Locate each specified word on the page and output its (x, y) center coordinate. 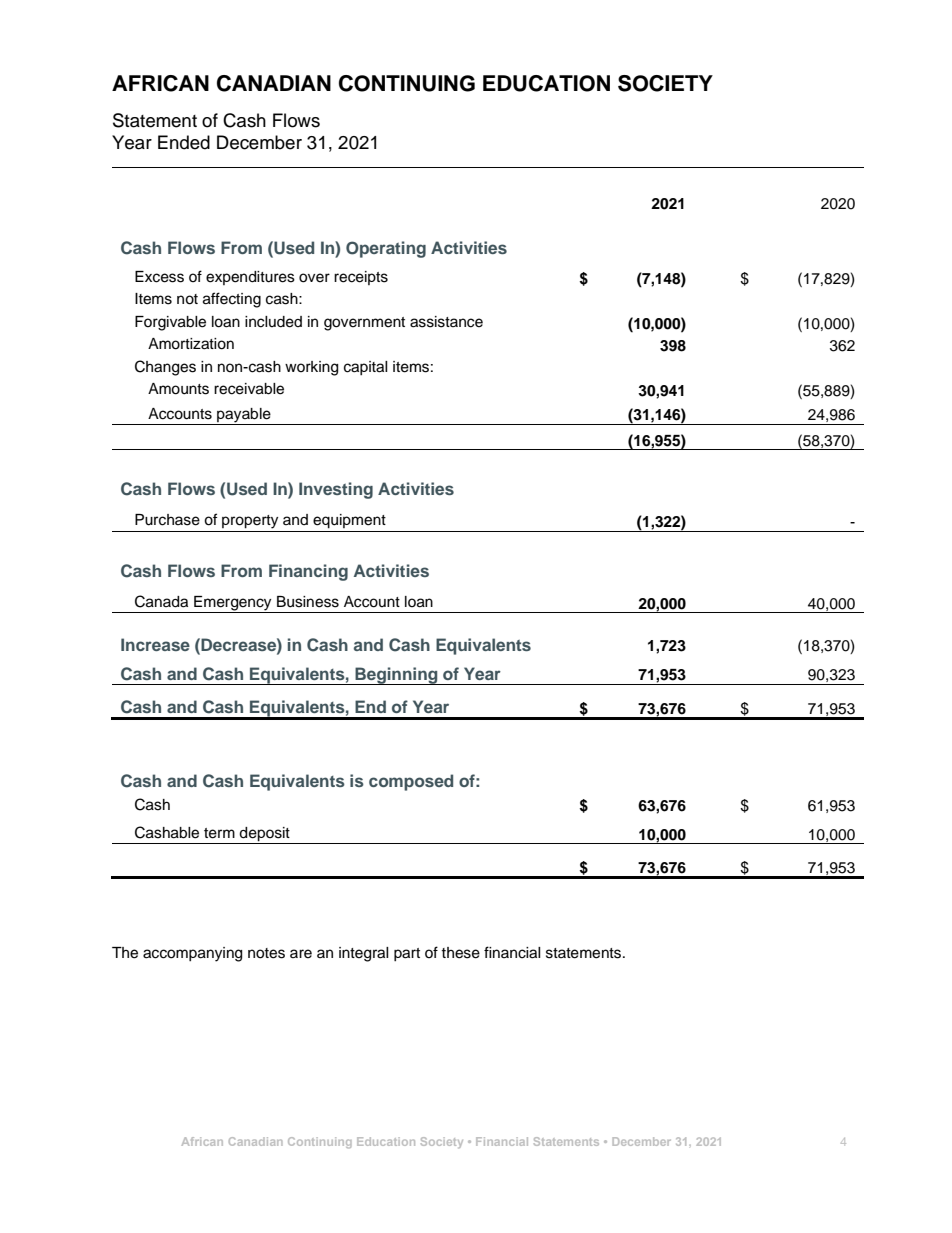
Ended (184, 142)
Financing (308, 572)
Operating (386, 249)
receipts (361, 278)
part (407, 954)
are (301, 954)
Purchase (167, 520)
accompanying (192, 954)
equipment (349, 521)
